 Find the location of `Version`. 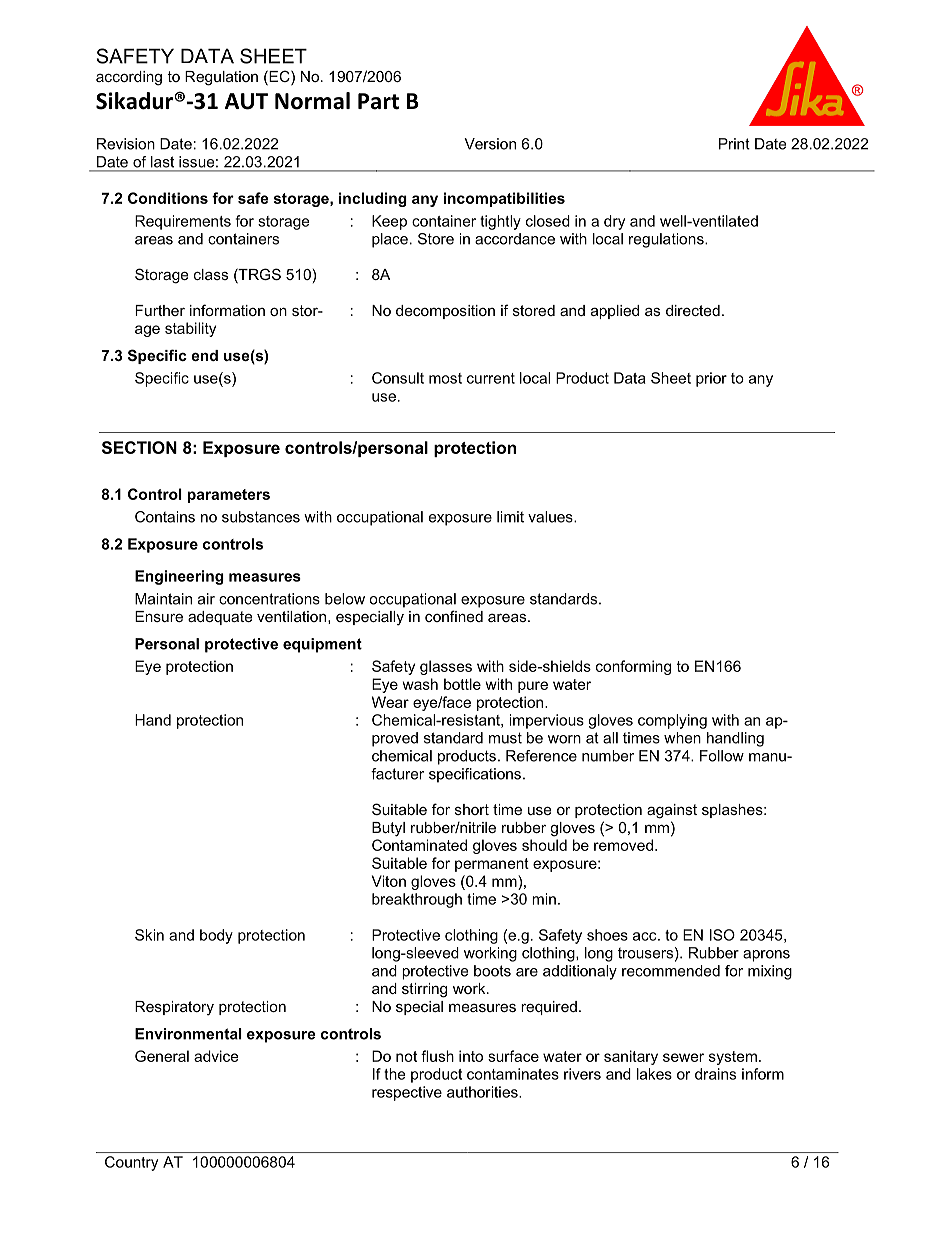

Version is located at coordinates (490, 144).
